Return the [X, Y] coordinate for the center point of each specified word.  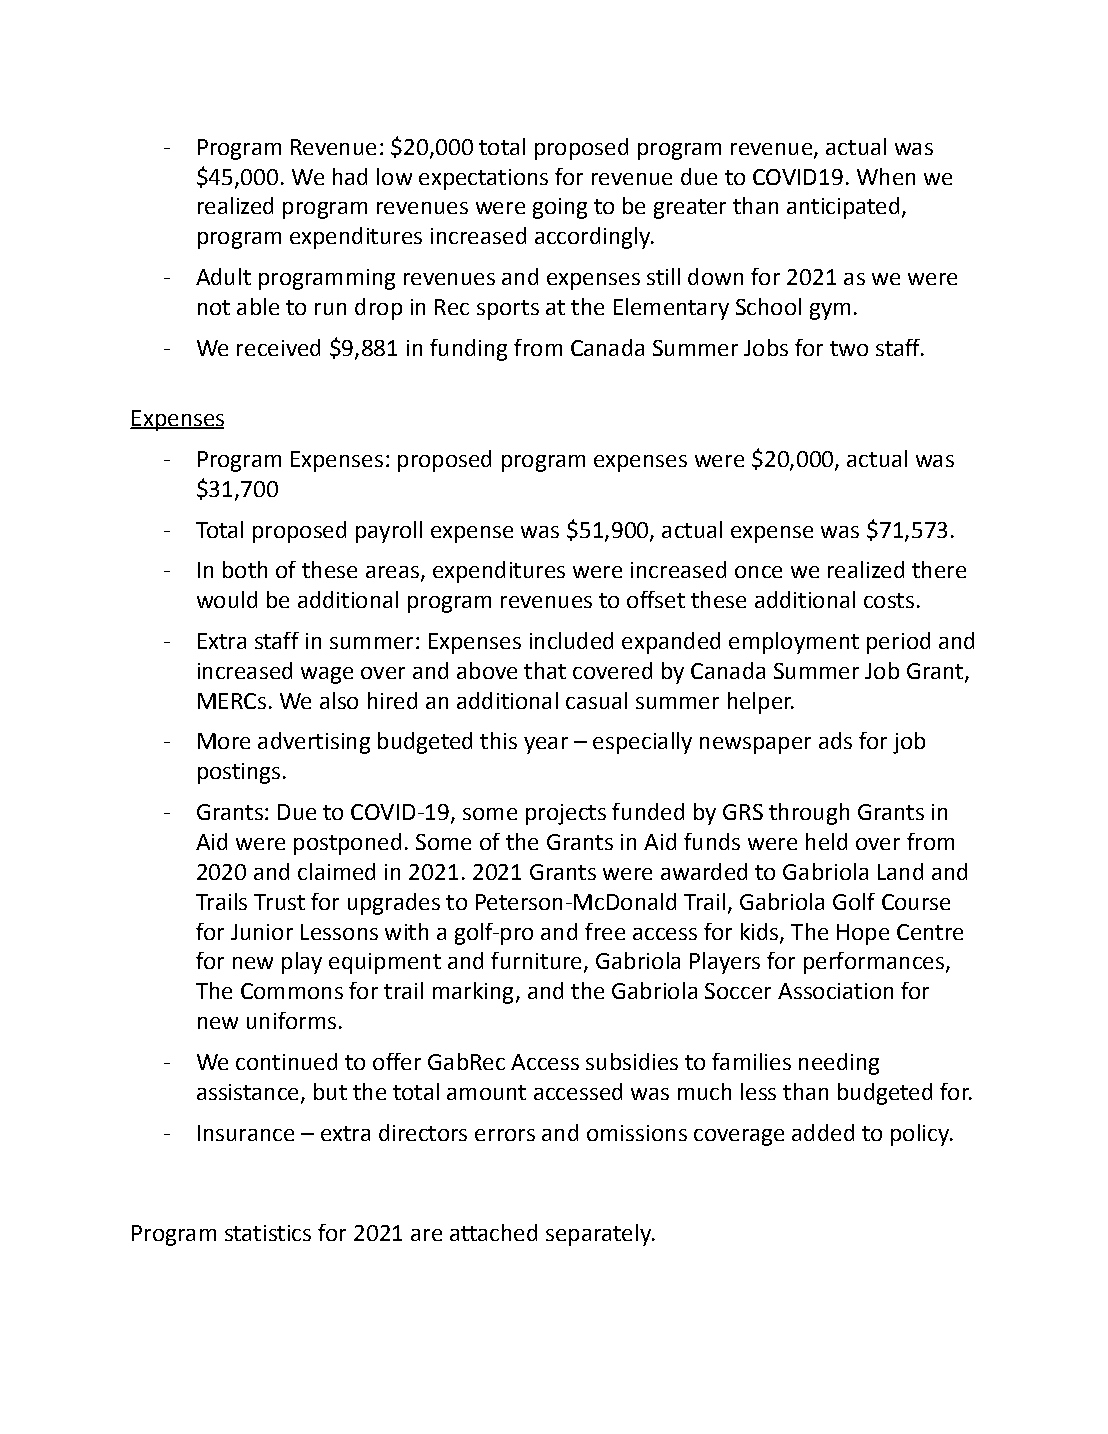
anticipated [843, 208]
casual [596, 700]
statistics [268, 1233]
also [339, 700]
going [560, 208]
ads [835, 740]
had [350, 176]
